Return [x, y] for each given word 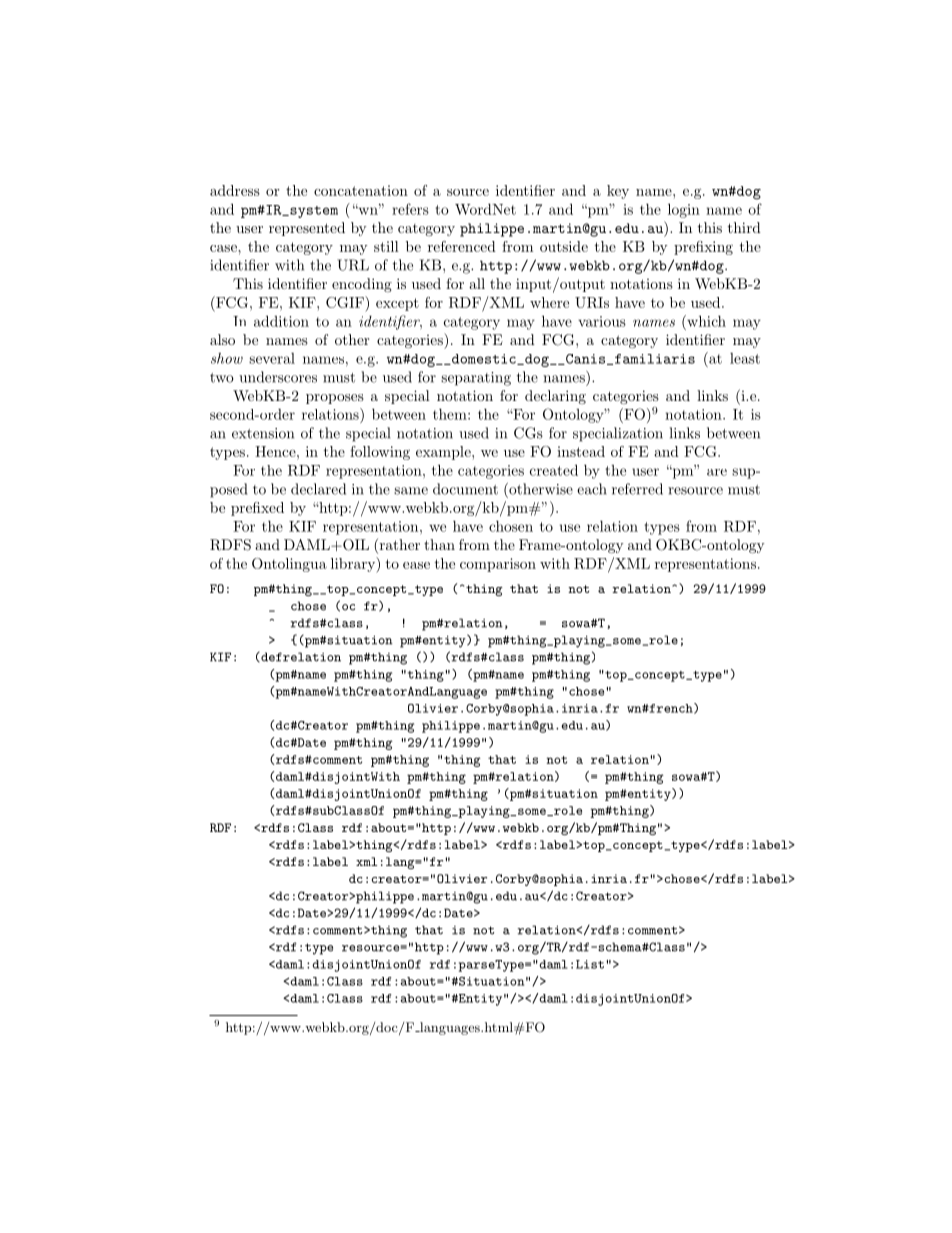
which [705, 321]
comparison [498, 565]
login [684, 210]
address [235, 190]
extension [263, 433]
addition [281, 321]
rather [398, 546]
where [549, 302]
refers [410, 209]
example [444, 453]
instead [581, 451]
